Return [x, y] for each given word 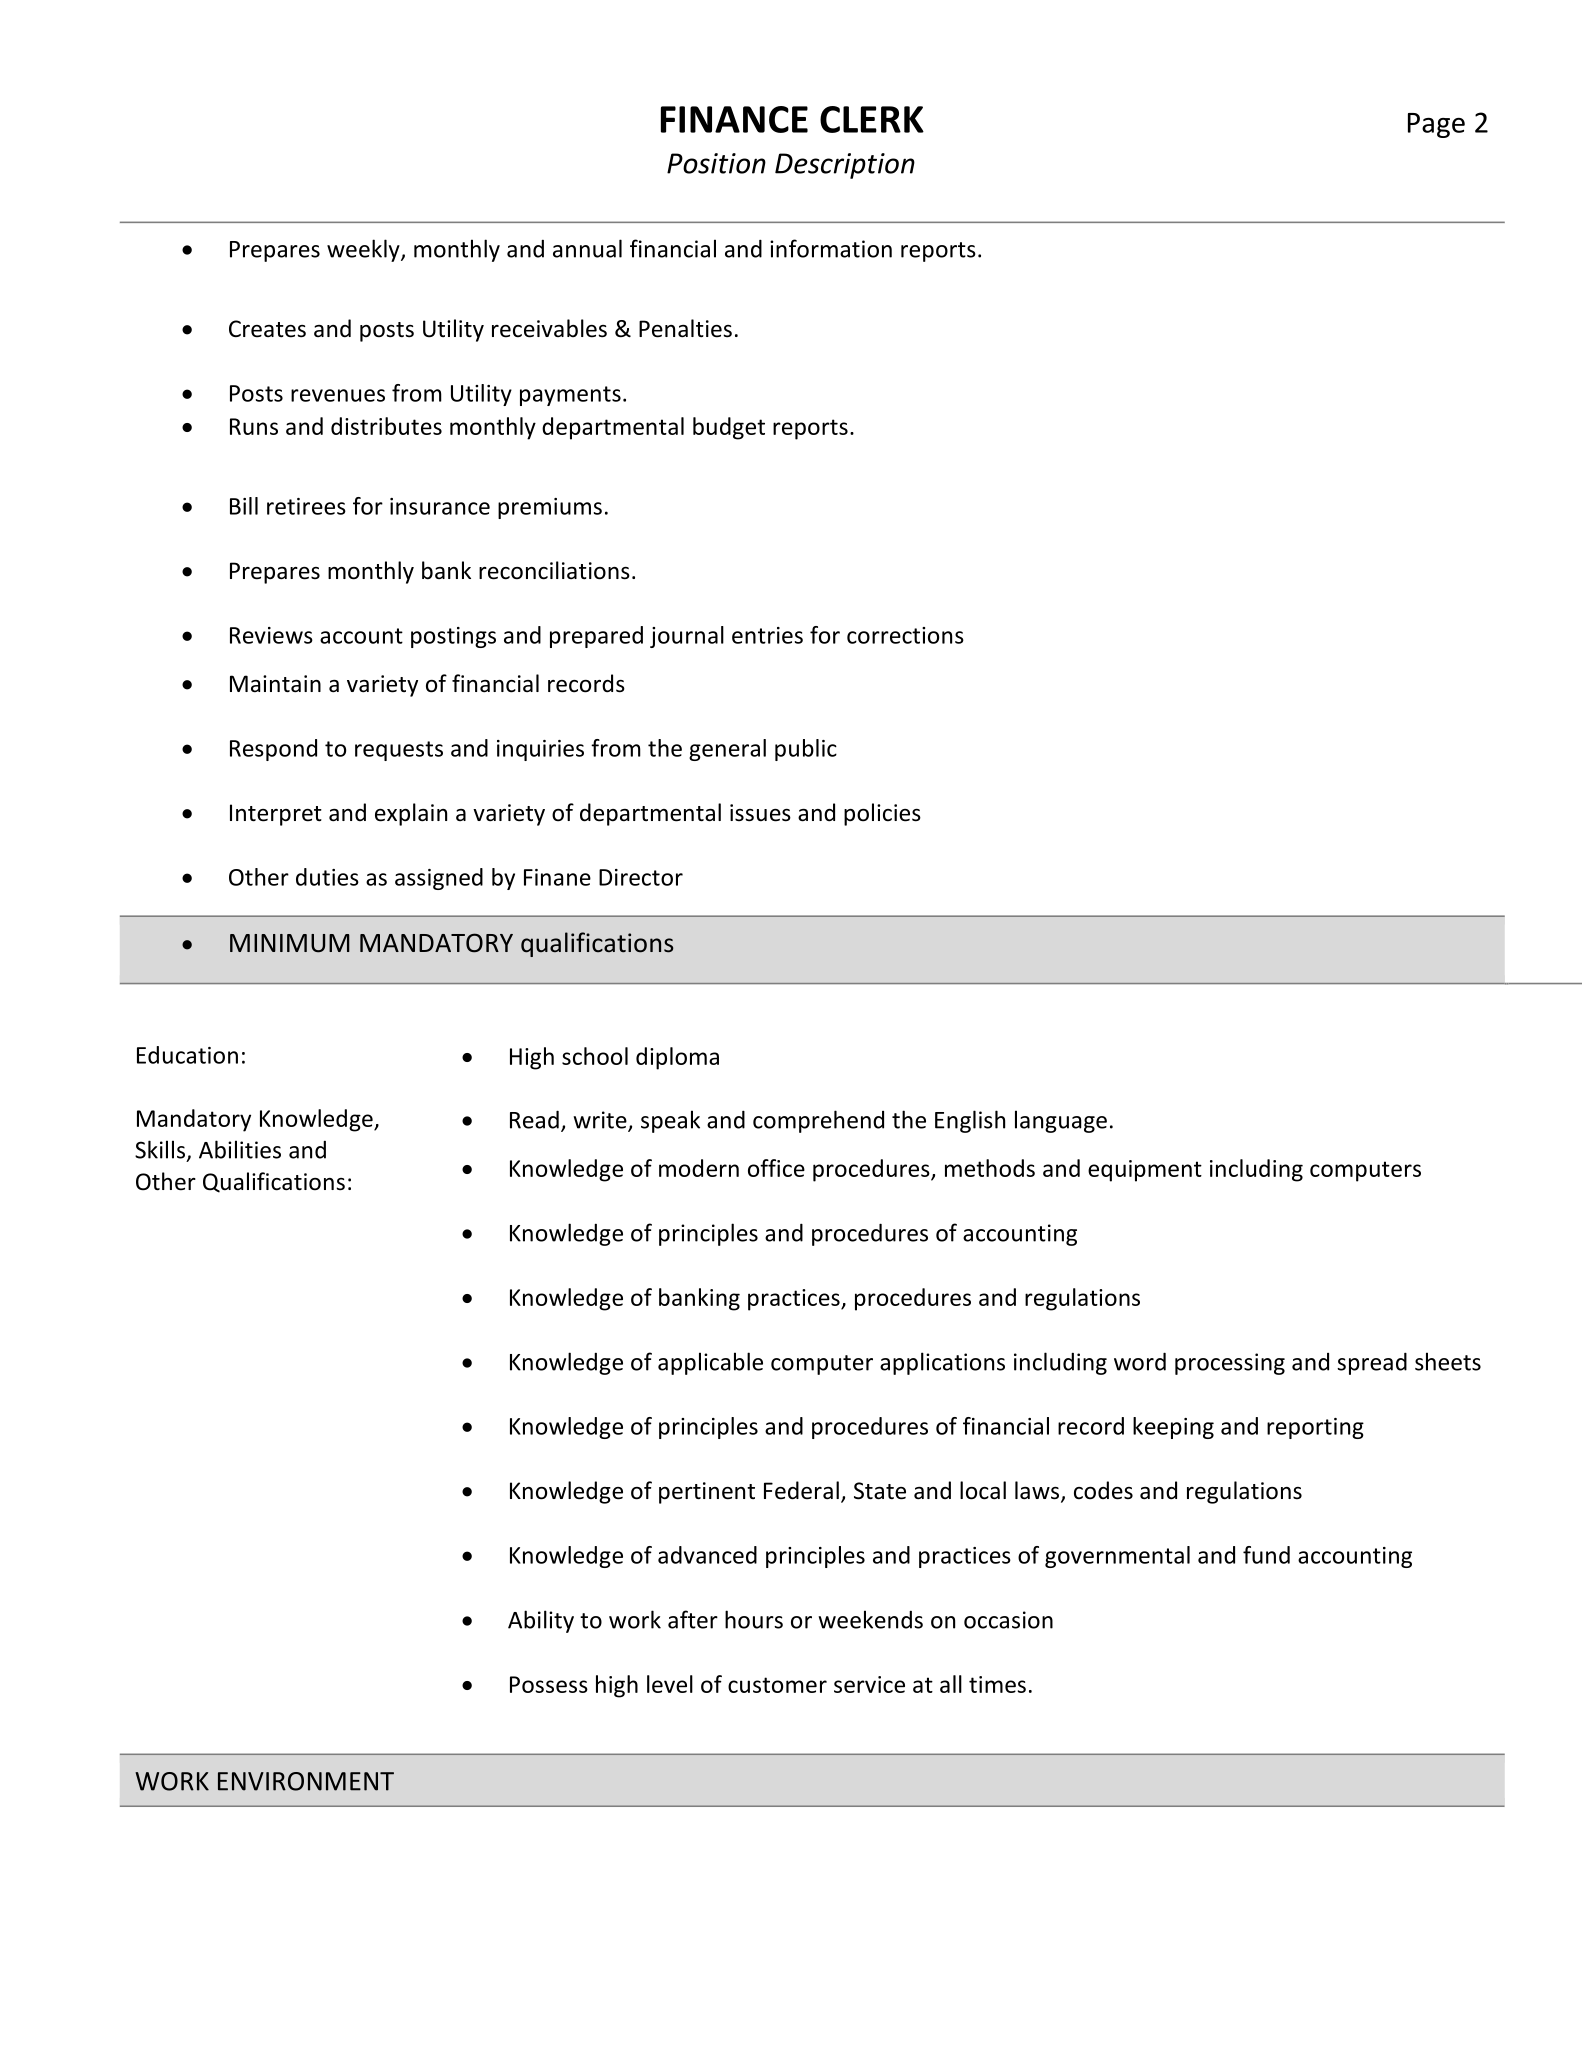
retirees [306, 506]
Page [1436, 125]
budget [729, 428]
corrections [905, 635]
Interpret [276, 815]
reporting [1315, 1428]
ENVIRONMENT [306, 1781]
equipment [1145, 1171]
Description [845, 166]
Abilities [240, 1149]
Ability [541, 1621]
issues [760, 813]
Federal [801, 1490]
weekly [364, 250]
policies [882, 814]
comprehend [818, 1121]
